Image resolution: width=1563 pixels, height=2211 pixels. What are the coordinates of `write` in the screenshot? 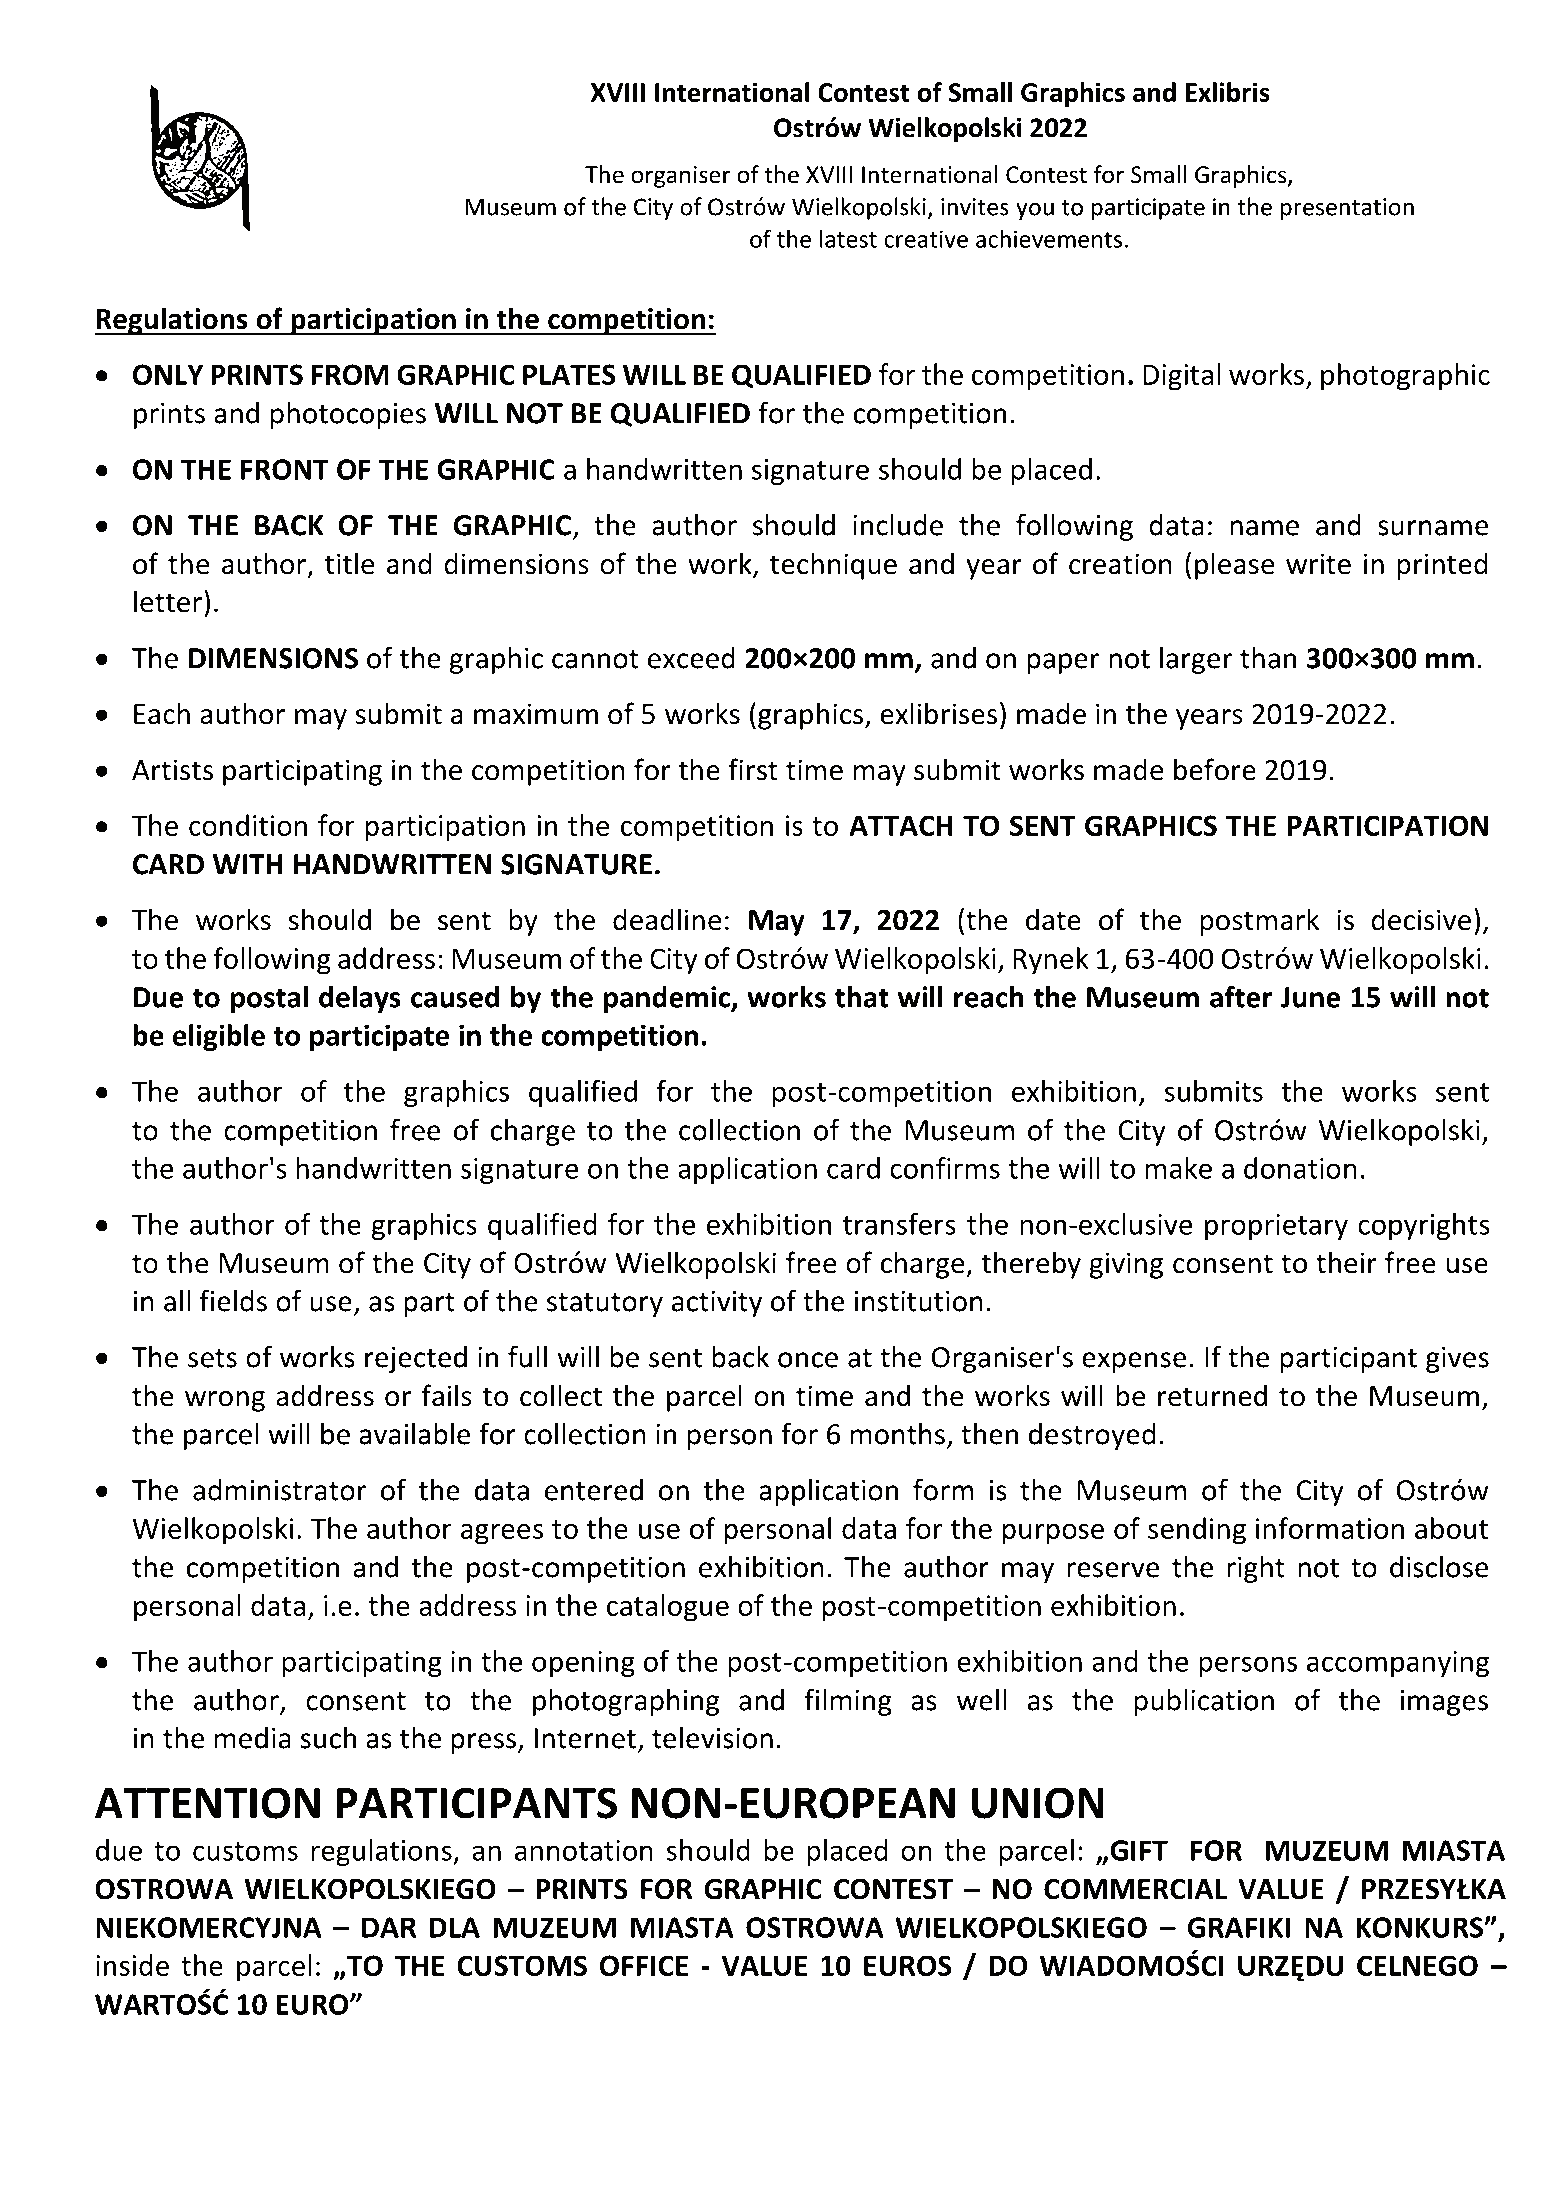 It's located at (1318, 564).
